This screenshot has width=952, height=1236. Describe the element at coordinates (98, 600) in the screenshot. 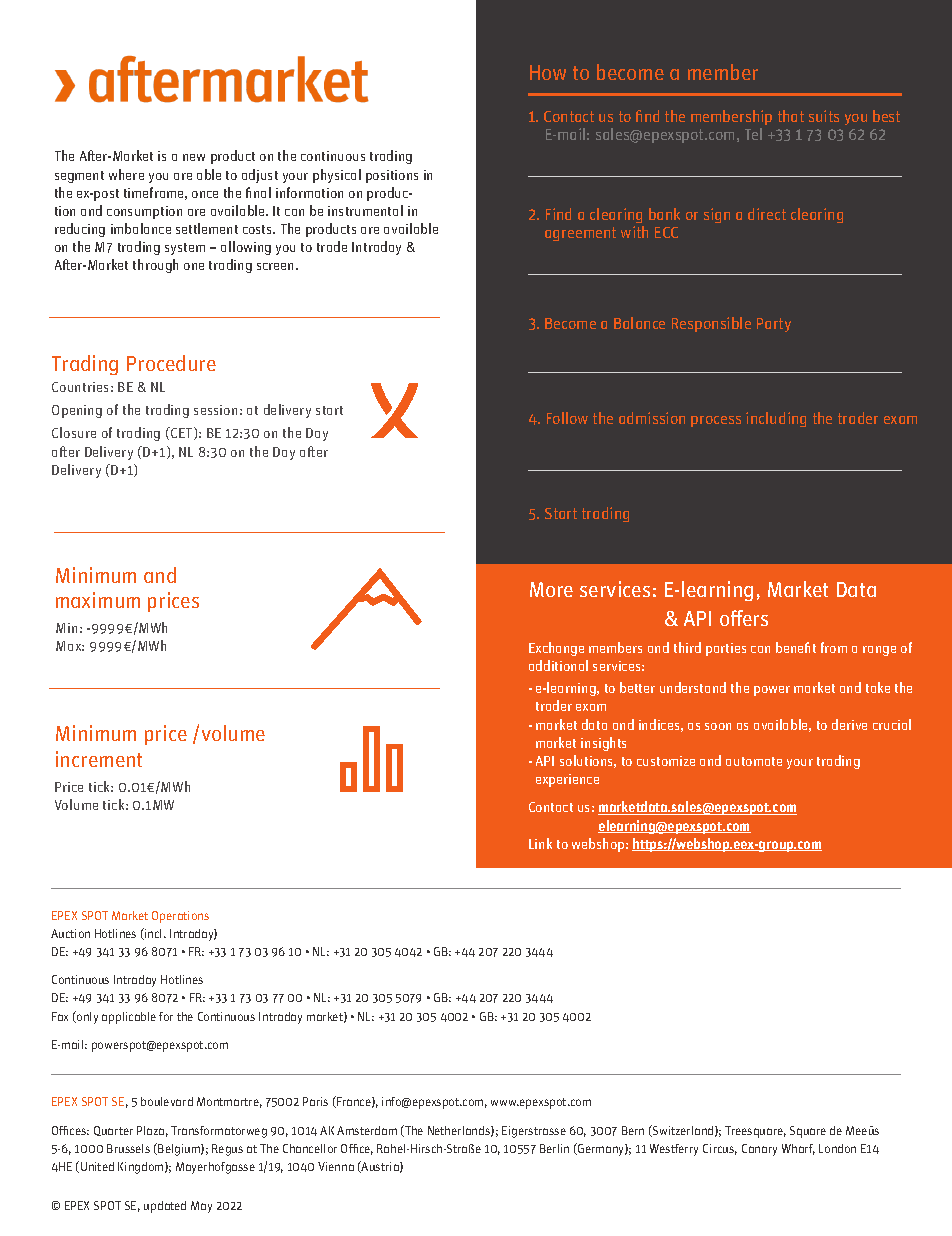

I see `maximum` at that location.
